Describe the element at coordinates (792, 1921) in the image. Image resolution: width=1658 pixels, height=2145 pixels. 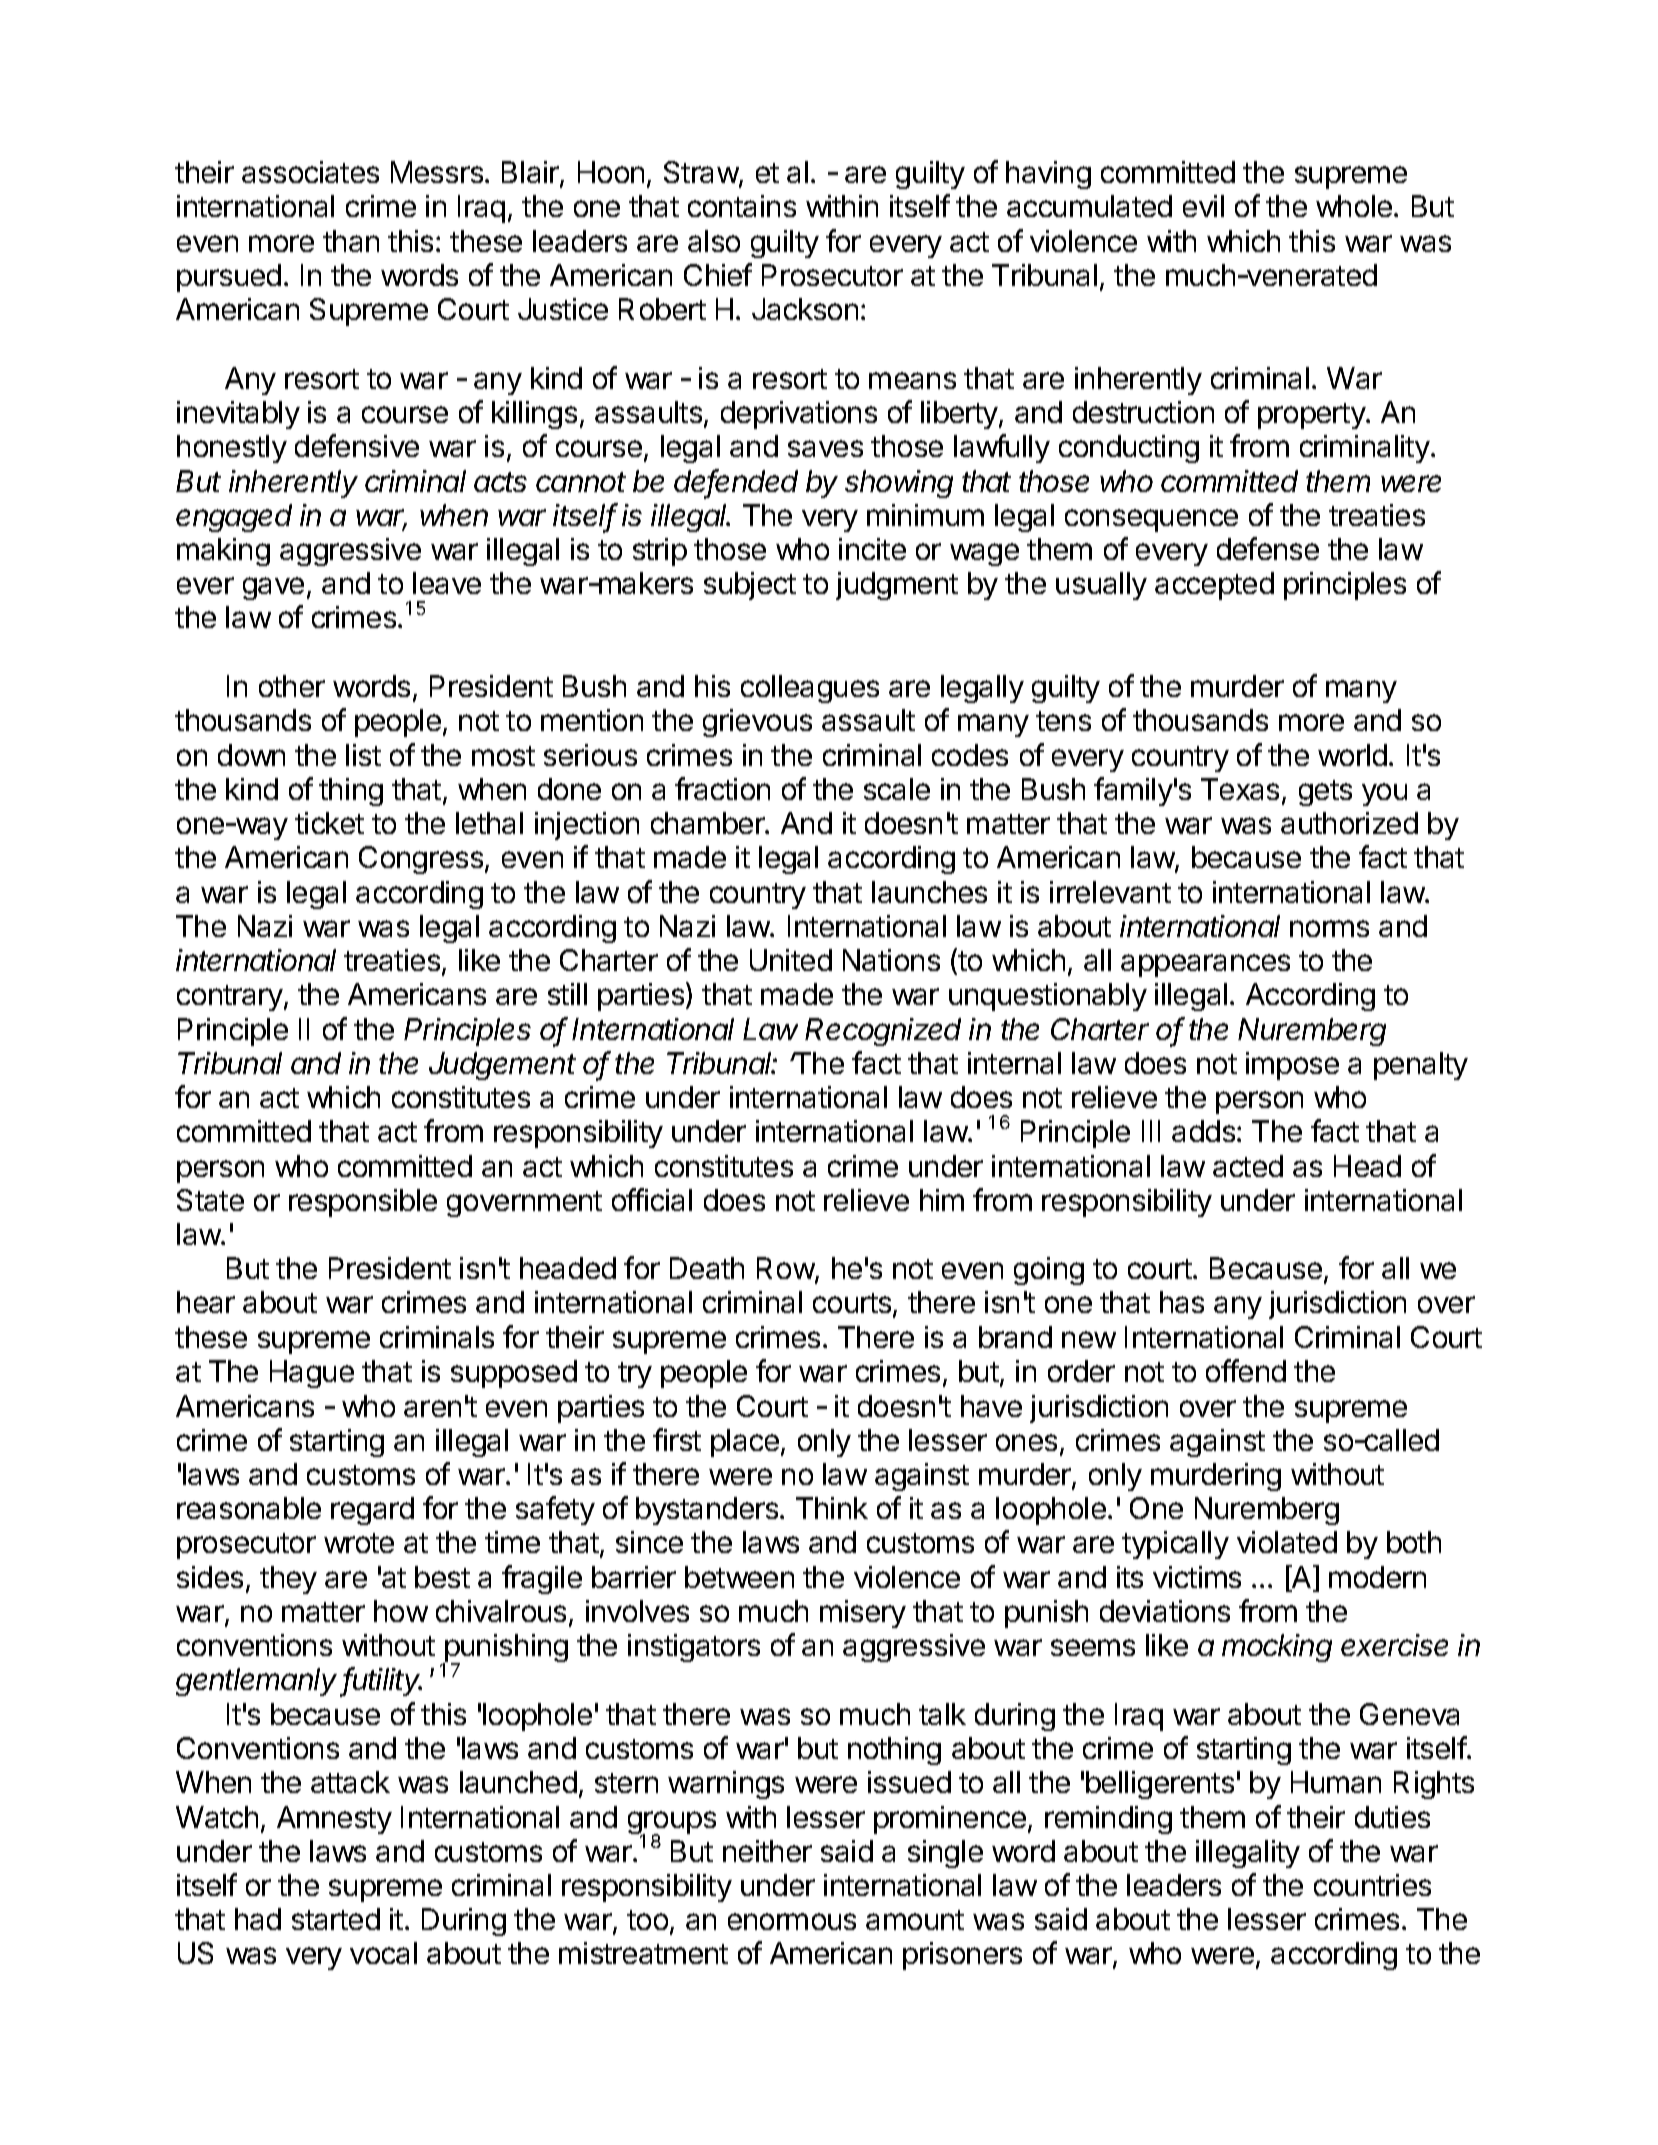
I see `enormous` at that location.
